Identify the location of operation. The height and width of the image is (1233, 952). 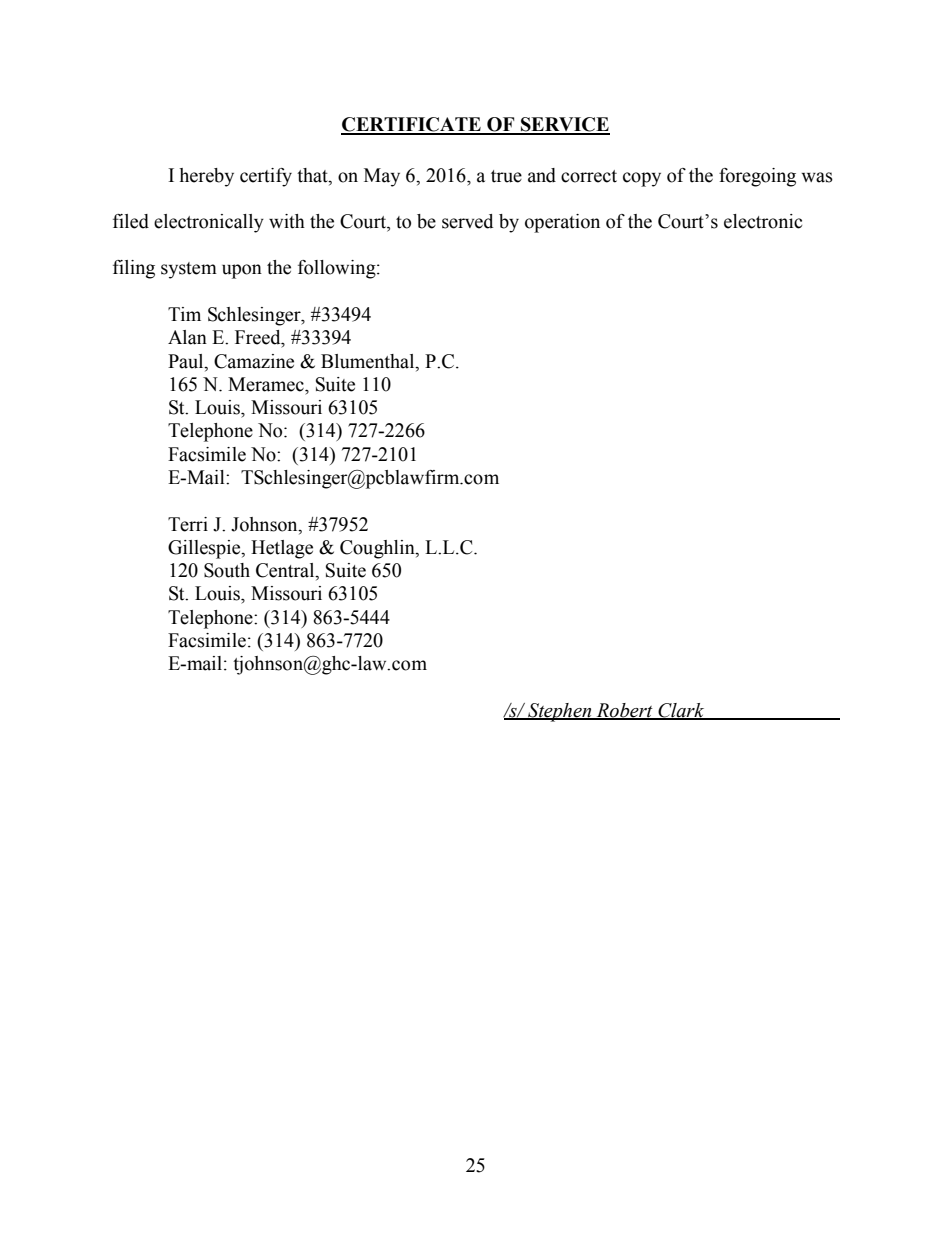
(562, 223).
